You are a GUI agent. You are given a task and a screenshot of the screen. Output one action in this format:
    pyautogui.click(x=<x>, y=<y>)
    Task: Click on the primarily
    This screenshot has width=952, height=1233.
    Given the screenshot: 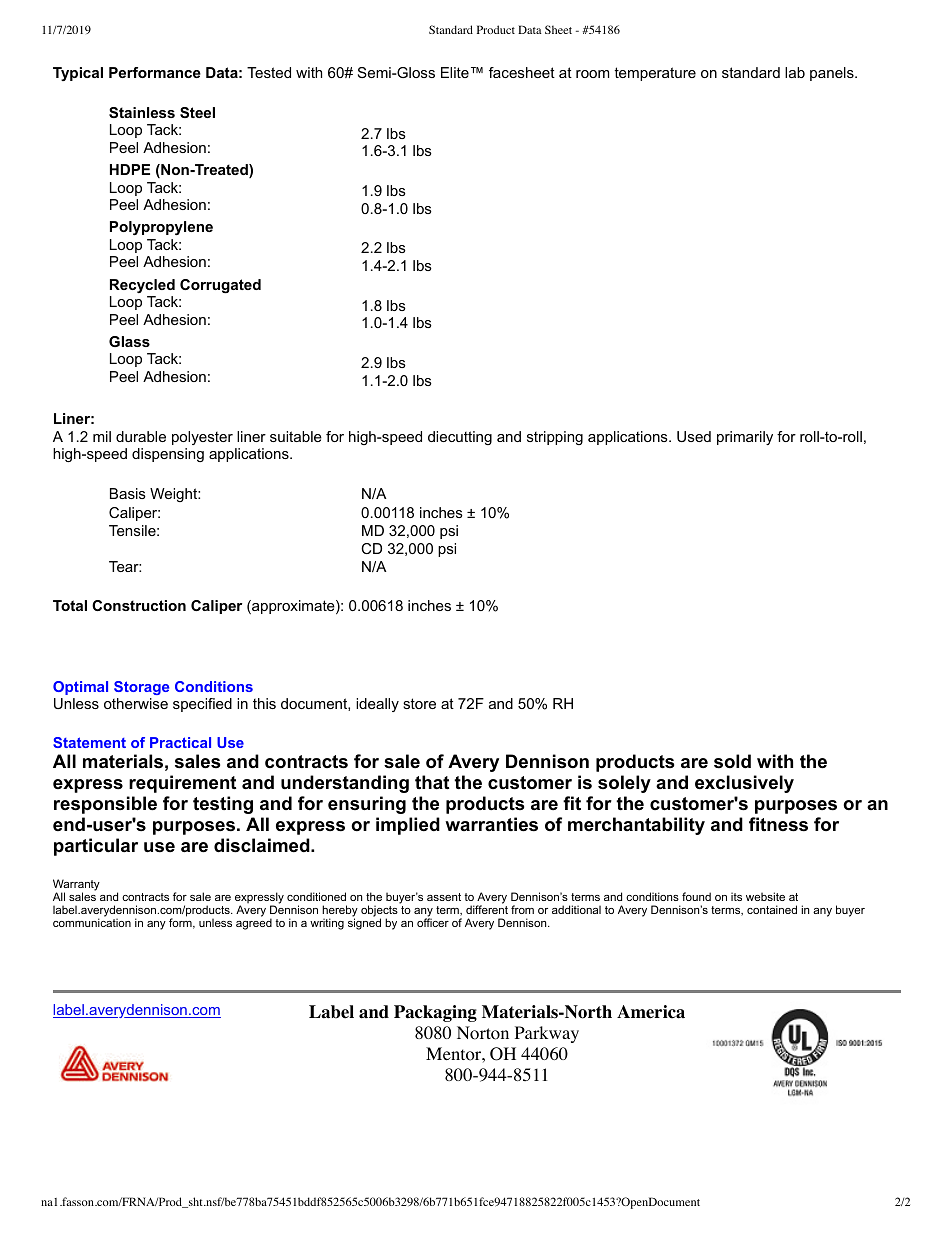 What is the action you would take?
    pyautogui.click(x=745, y=438)
